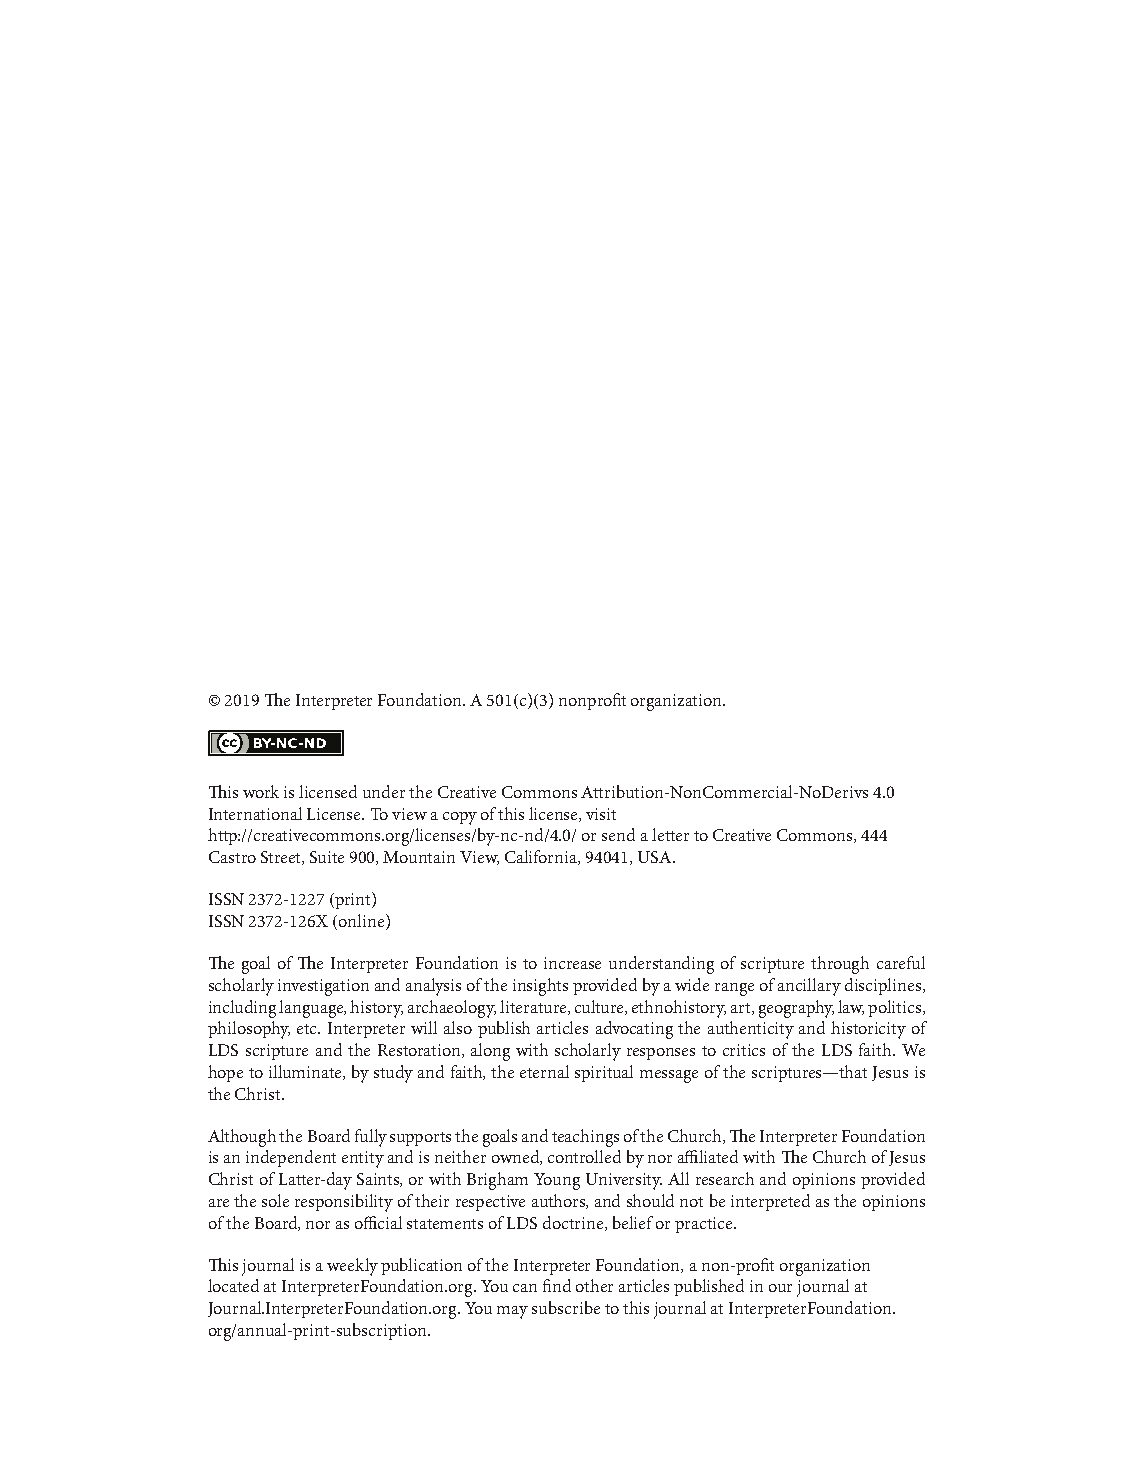 The image size is (1134, 1467). I want to click on geography, so click(796, 1009).
